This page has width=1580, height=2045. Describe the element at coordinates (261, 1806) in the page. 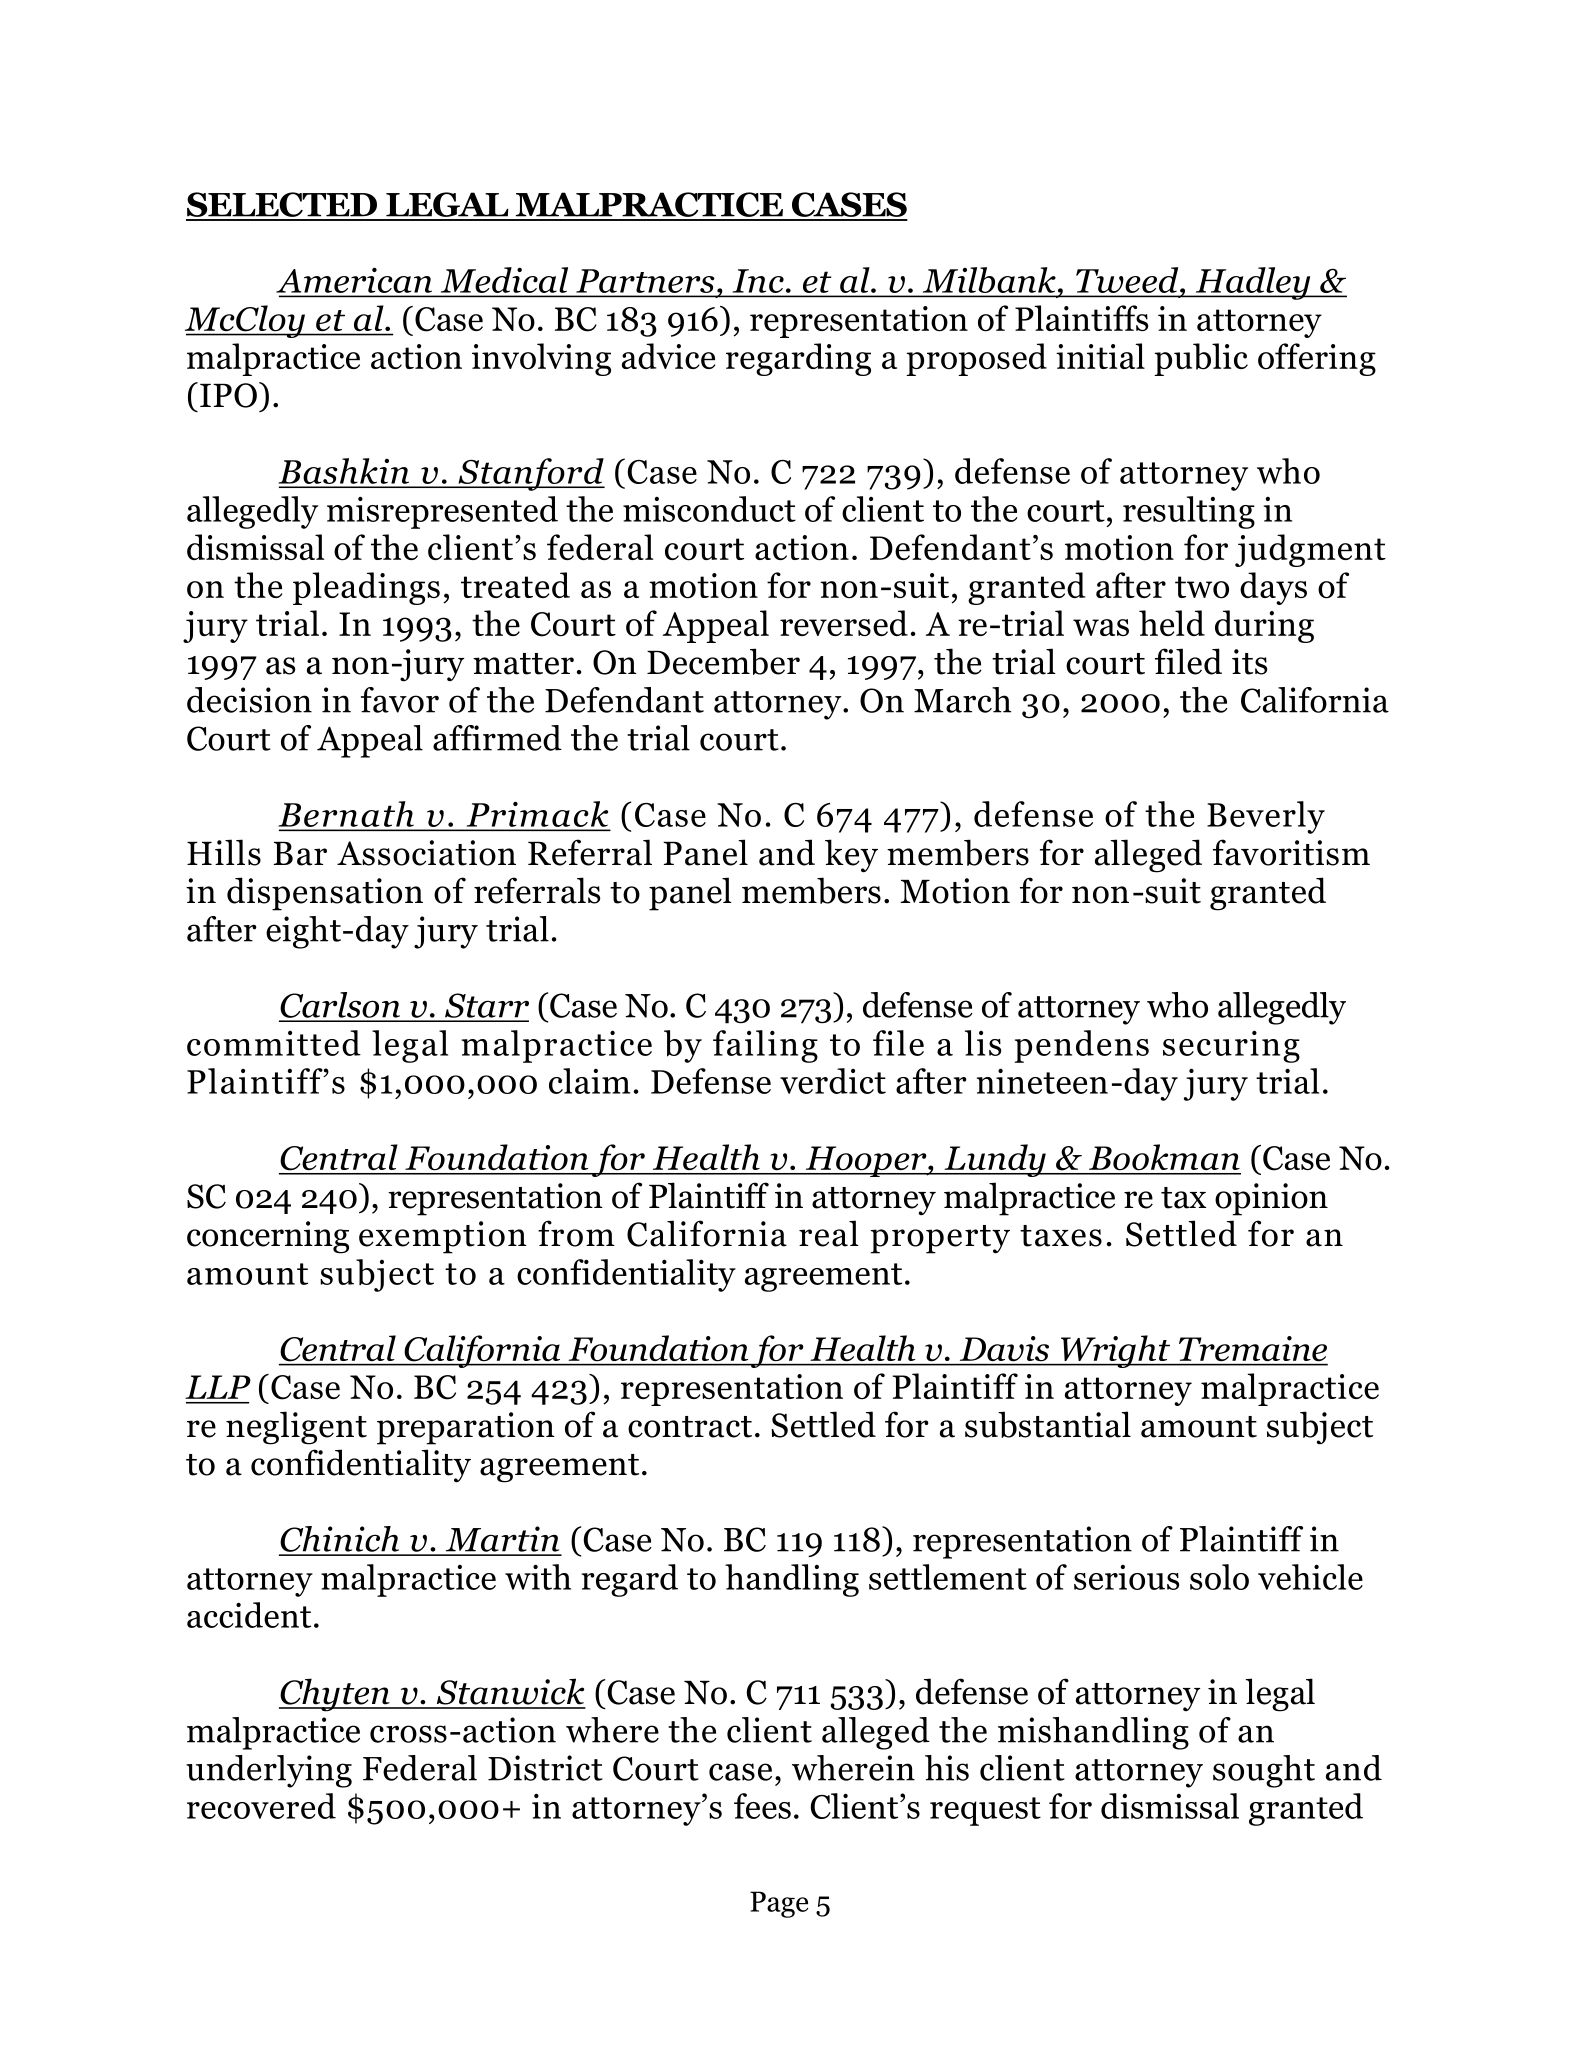

I see `recovered` at that location.
